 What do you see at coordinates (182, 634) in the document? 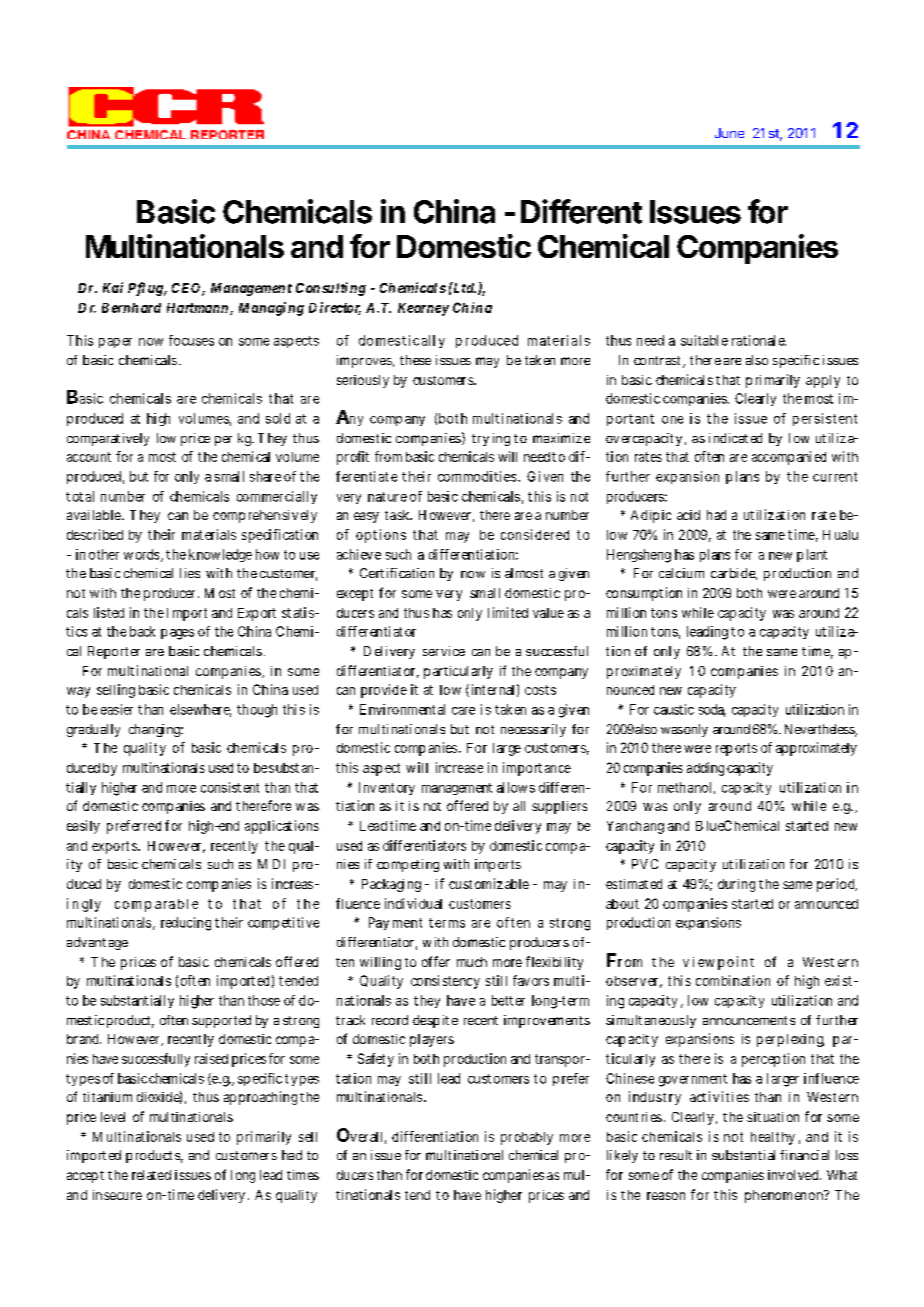
I see `ages` at bounding box center [182, 634].
